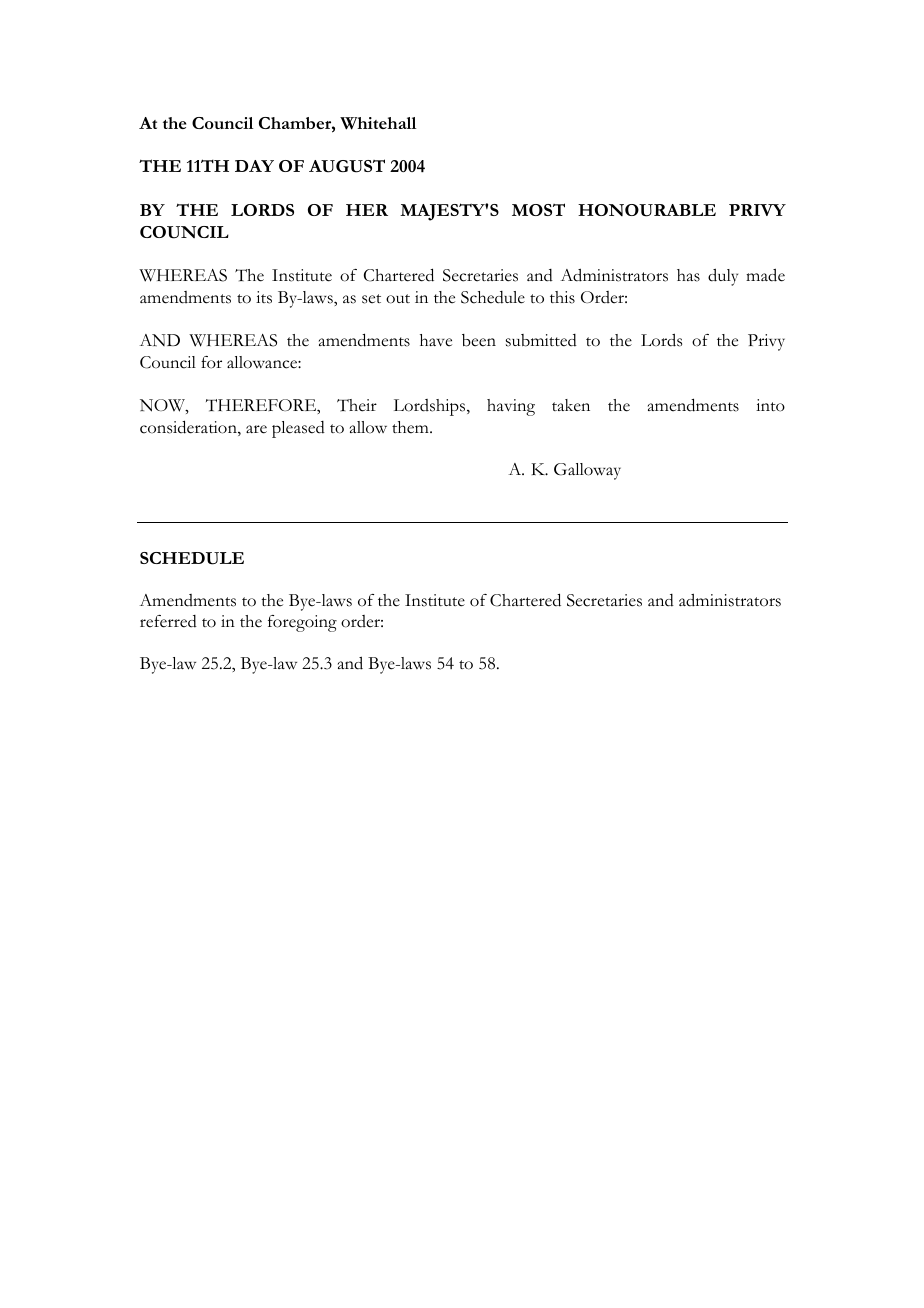 This page has height=1308, width=924. I want to click on HONOURABLE, so click(647, 210).
